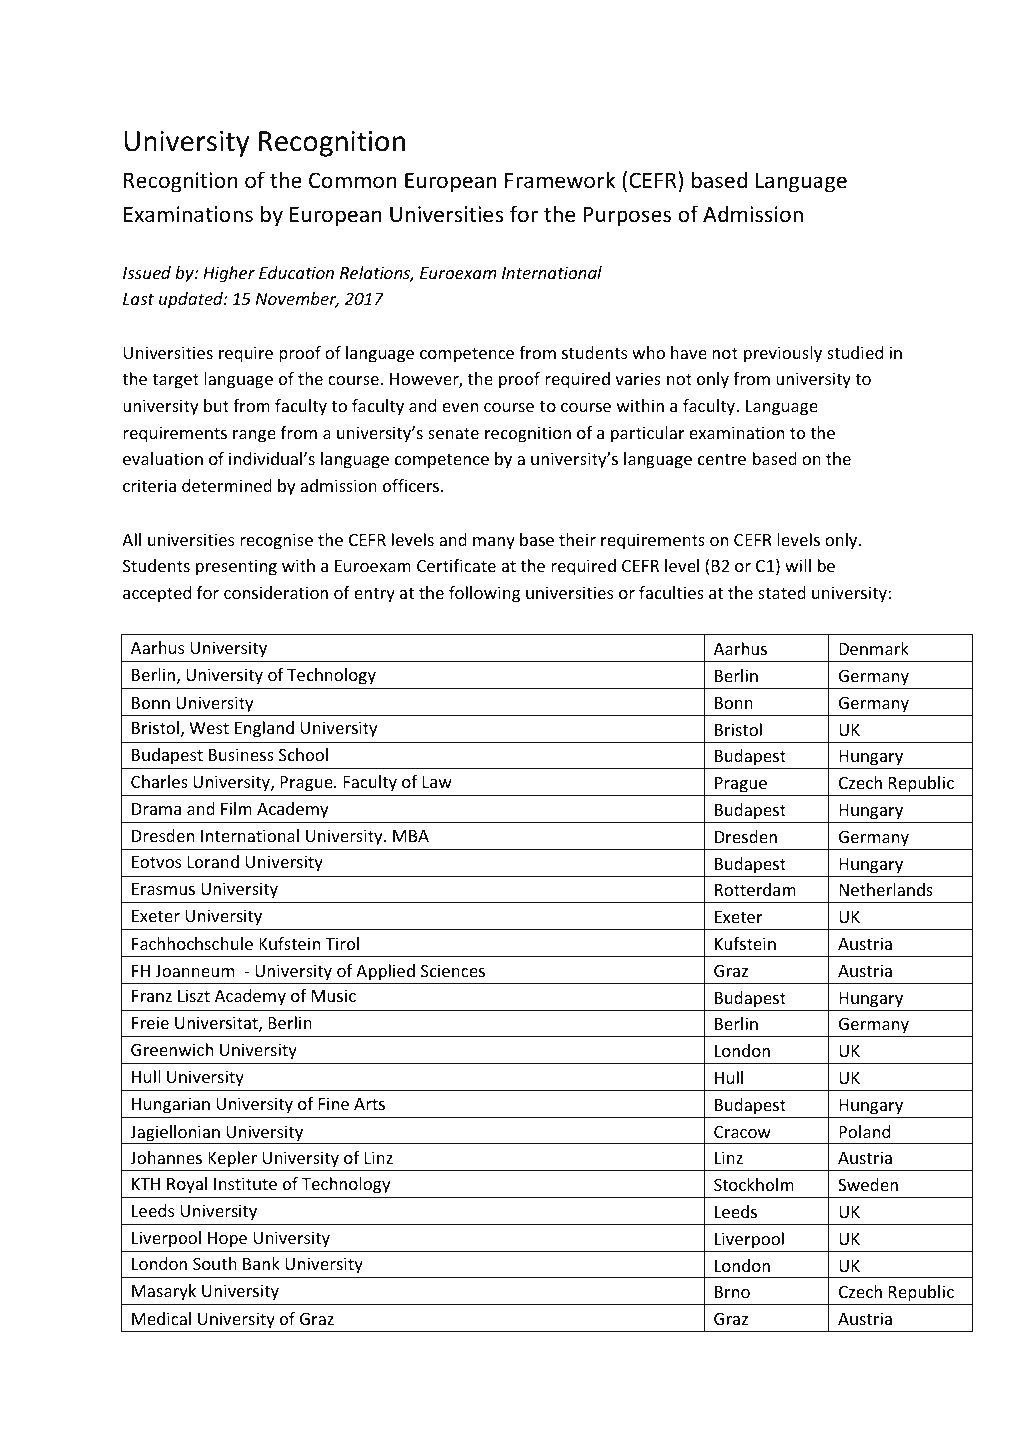  What do you see at coordinates (874, 648) in the screenshot?
I see `Denmark` at bounding box center [874, 648].
